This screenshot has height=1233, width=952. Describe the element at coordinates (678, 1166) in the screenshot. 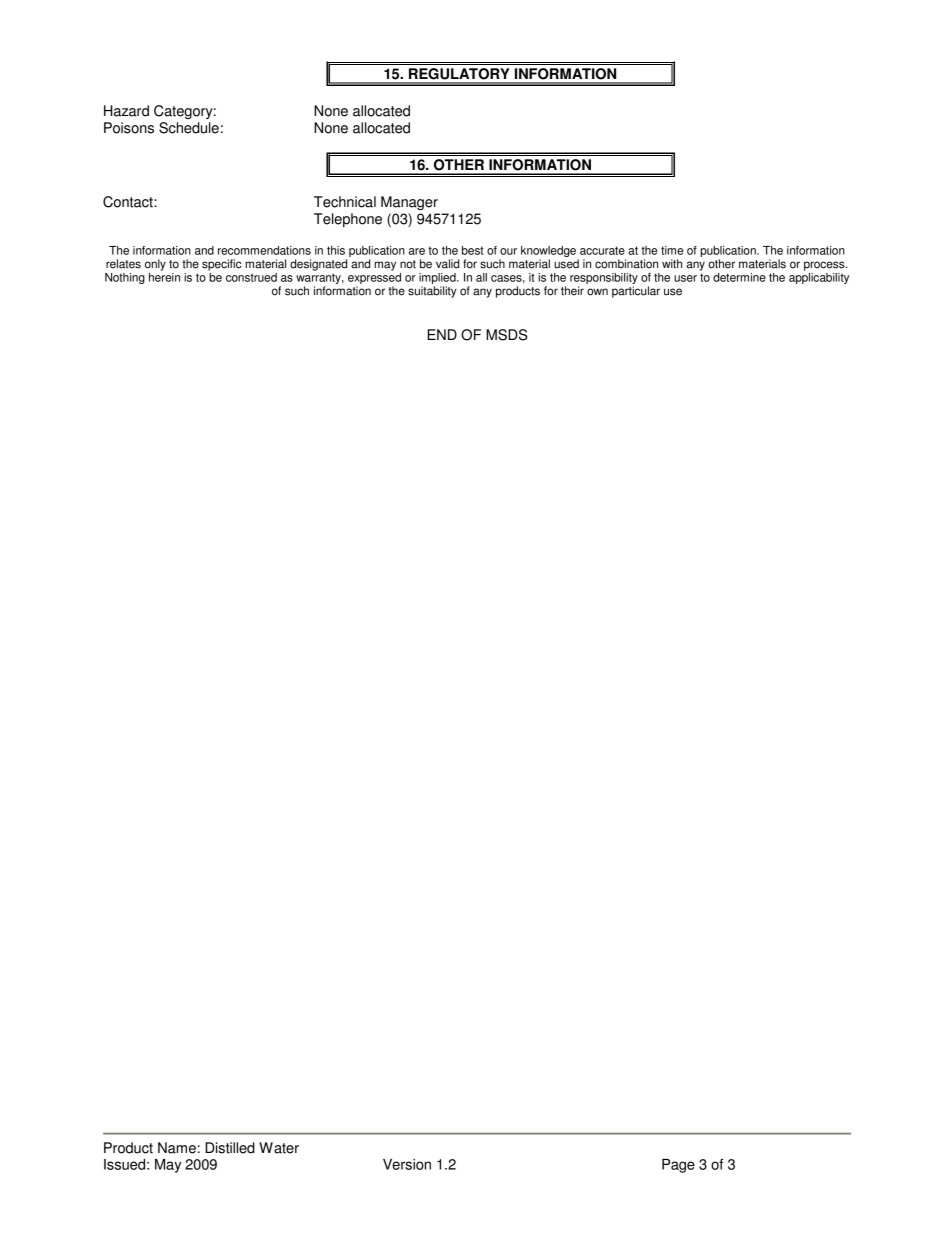

I see `Page` at that location.
